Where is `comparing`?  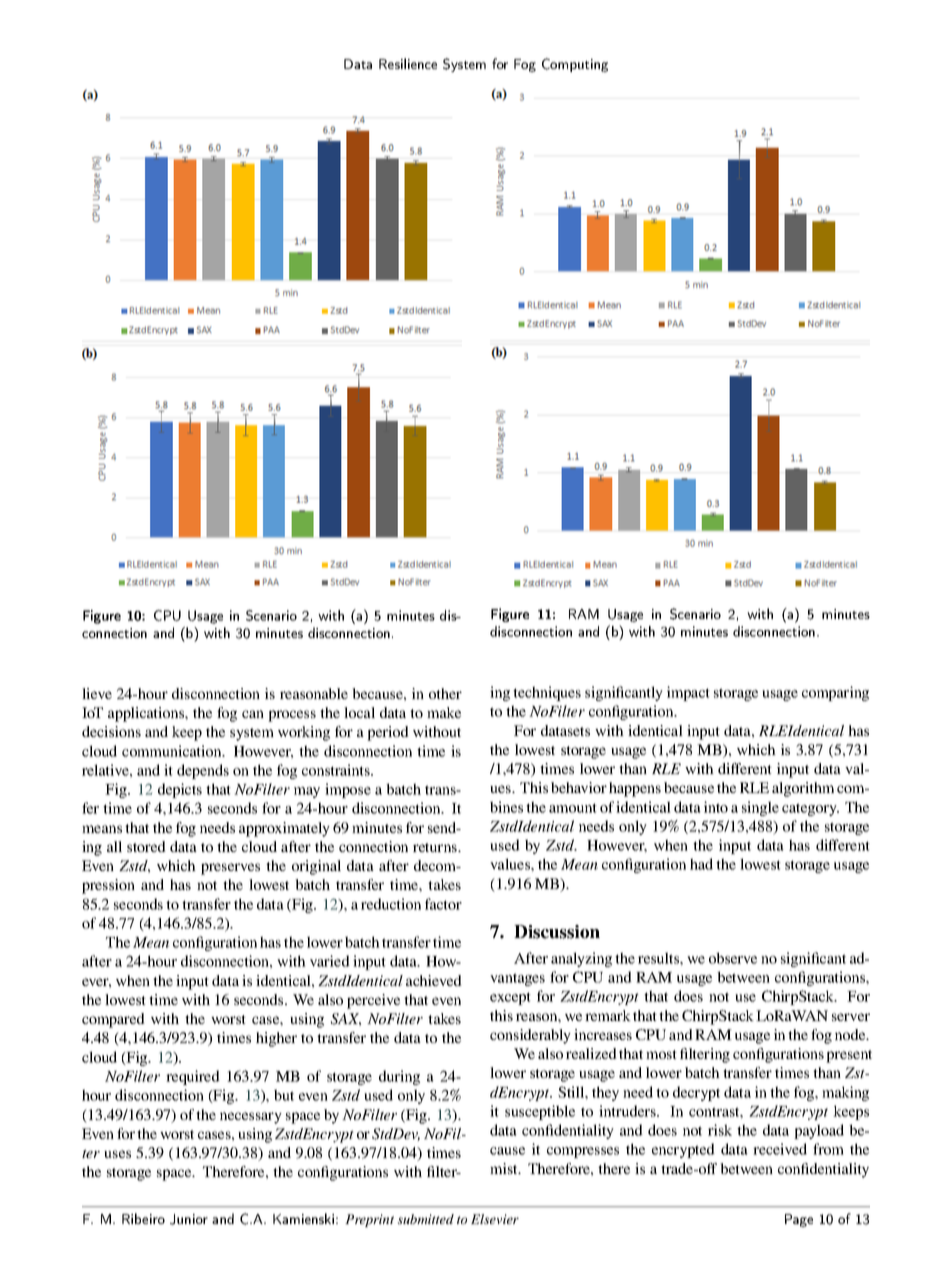 comparing is located at coordinates (835, 693).
